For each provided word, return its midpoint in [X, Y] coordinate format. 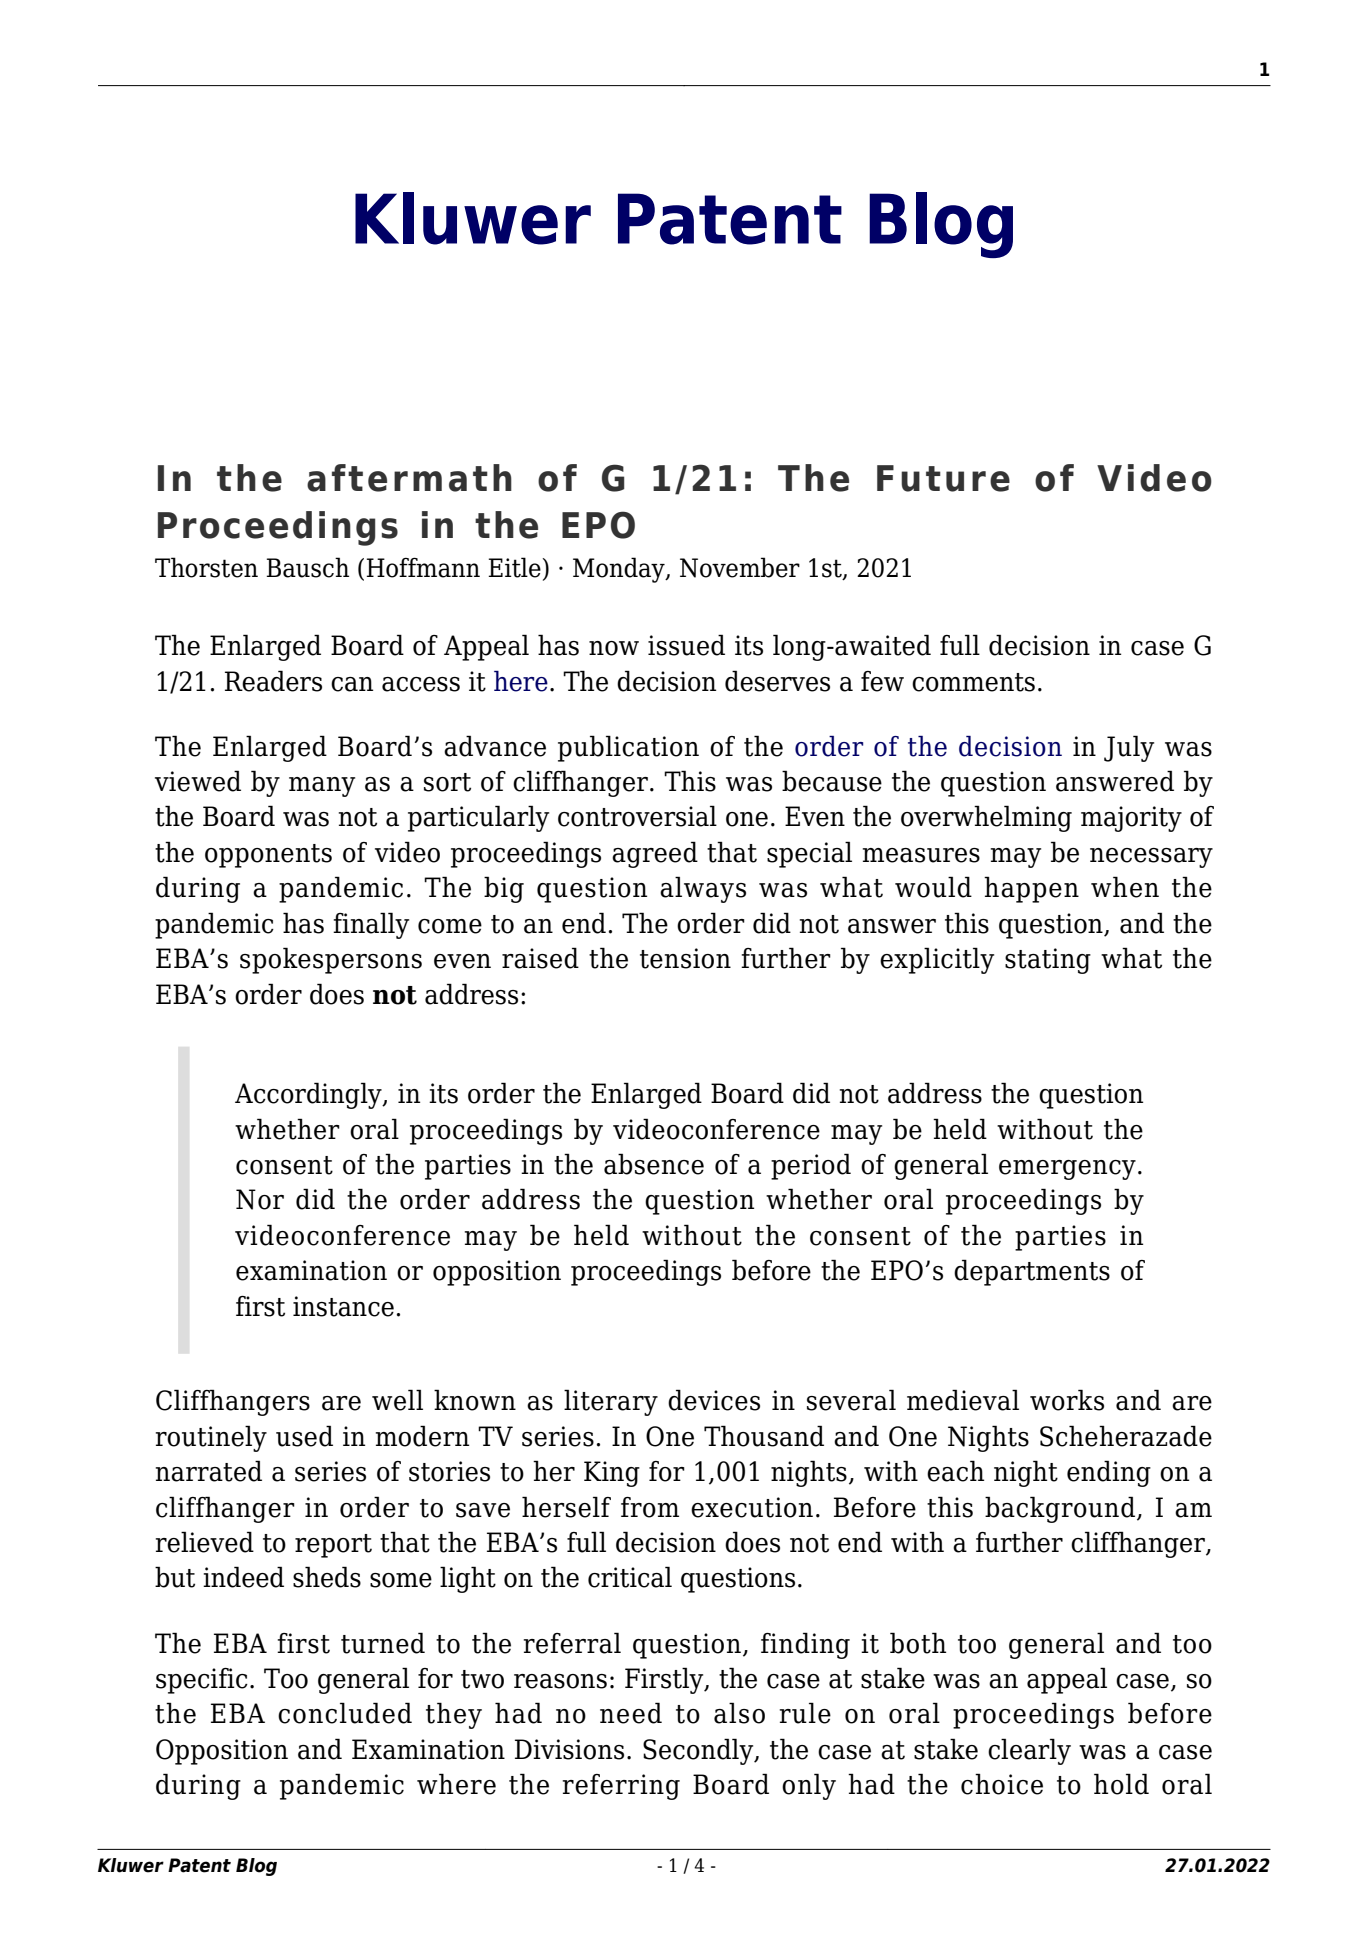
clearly [1029, 1751]
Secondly [699, 1751]
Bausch [307, 567]
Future [943, 478]
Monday [620, 570]
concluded [345, 1713]
